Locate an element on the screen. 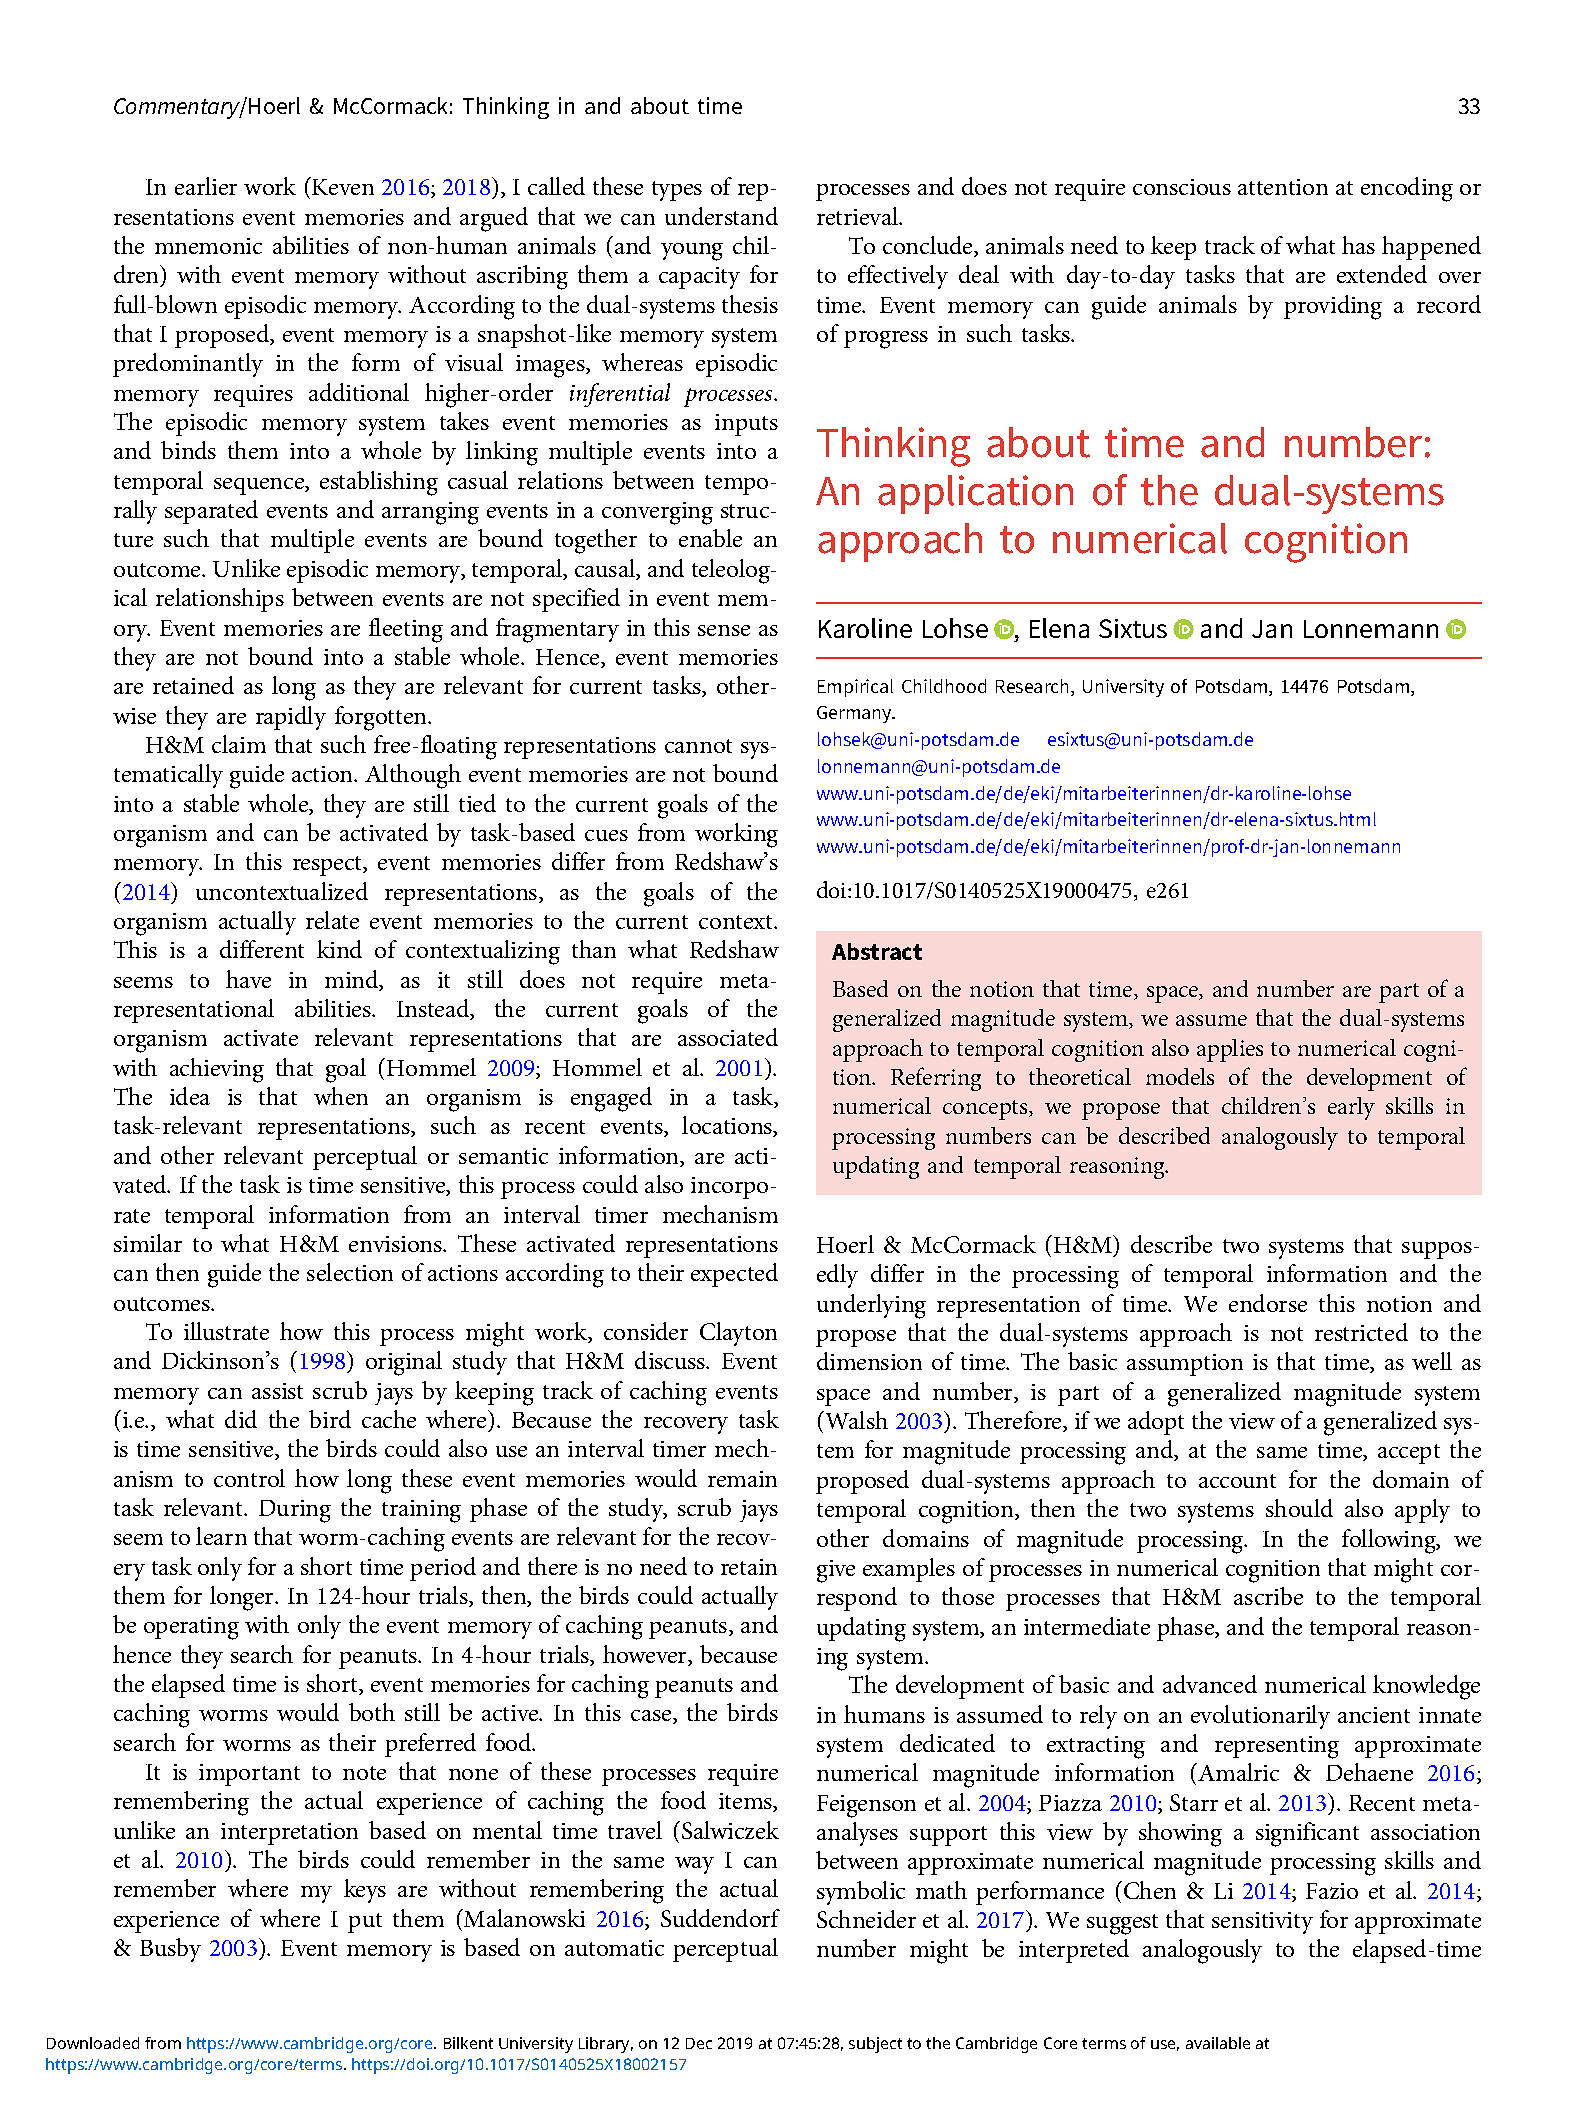 This screenshot has height=2113, width=1584. associated is located at coordinates (728, 1037).
